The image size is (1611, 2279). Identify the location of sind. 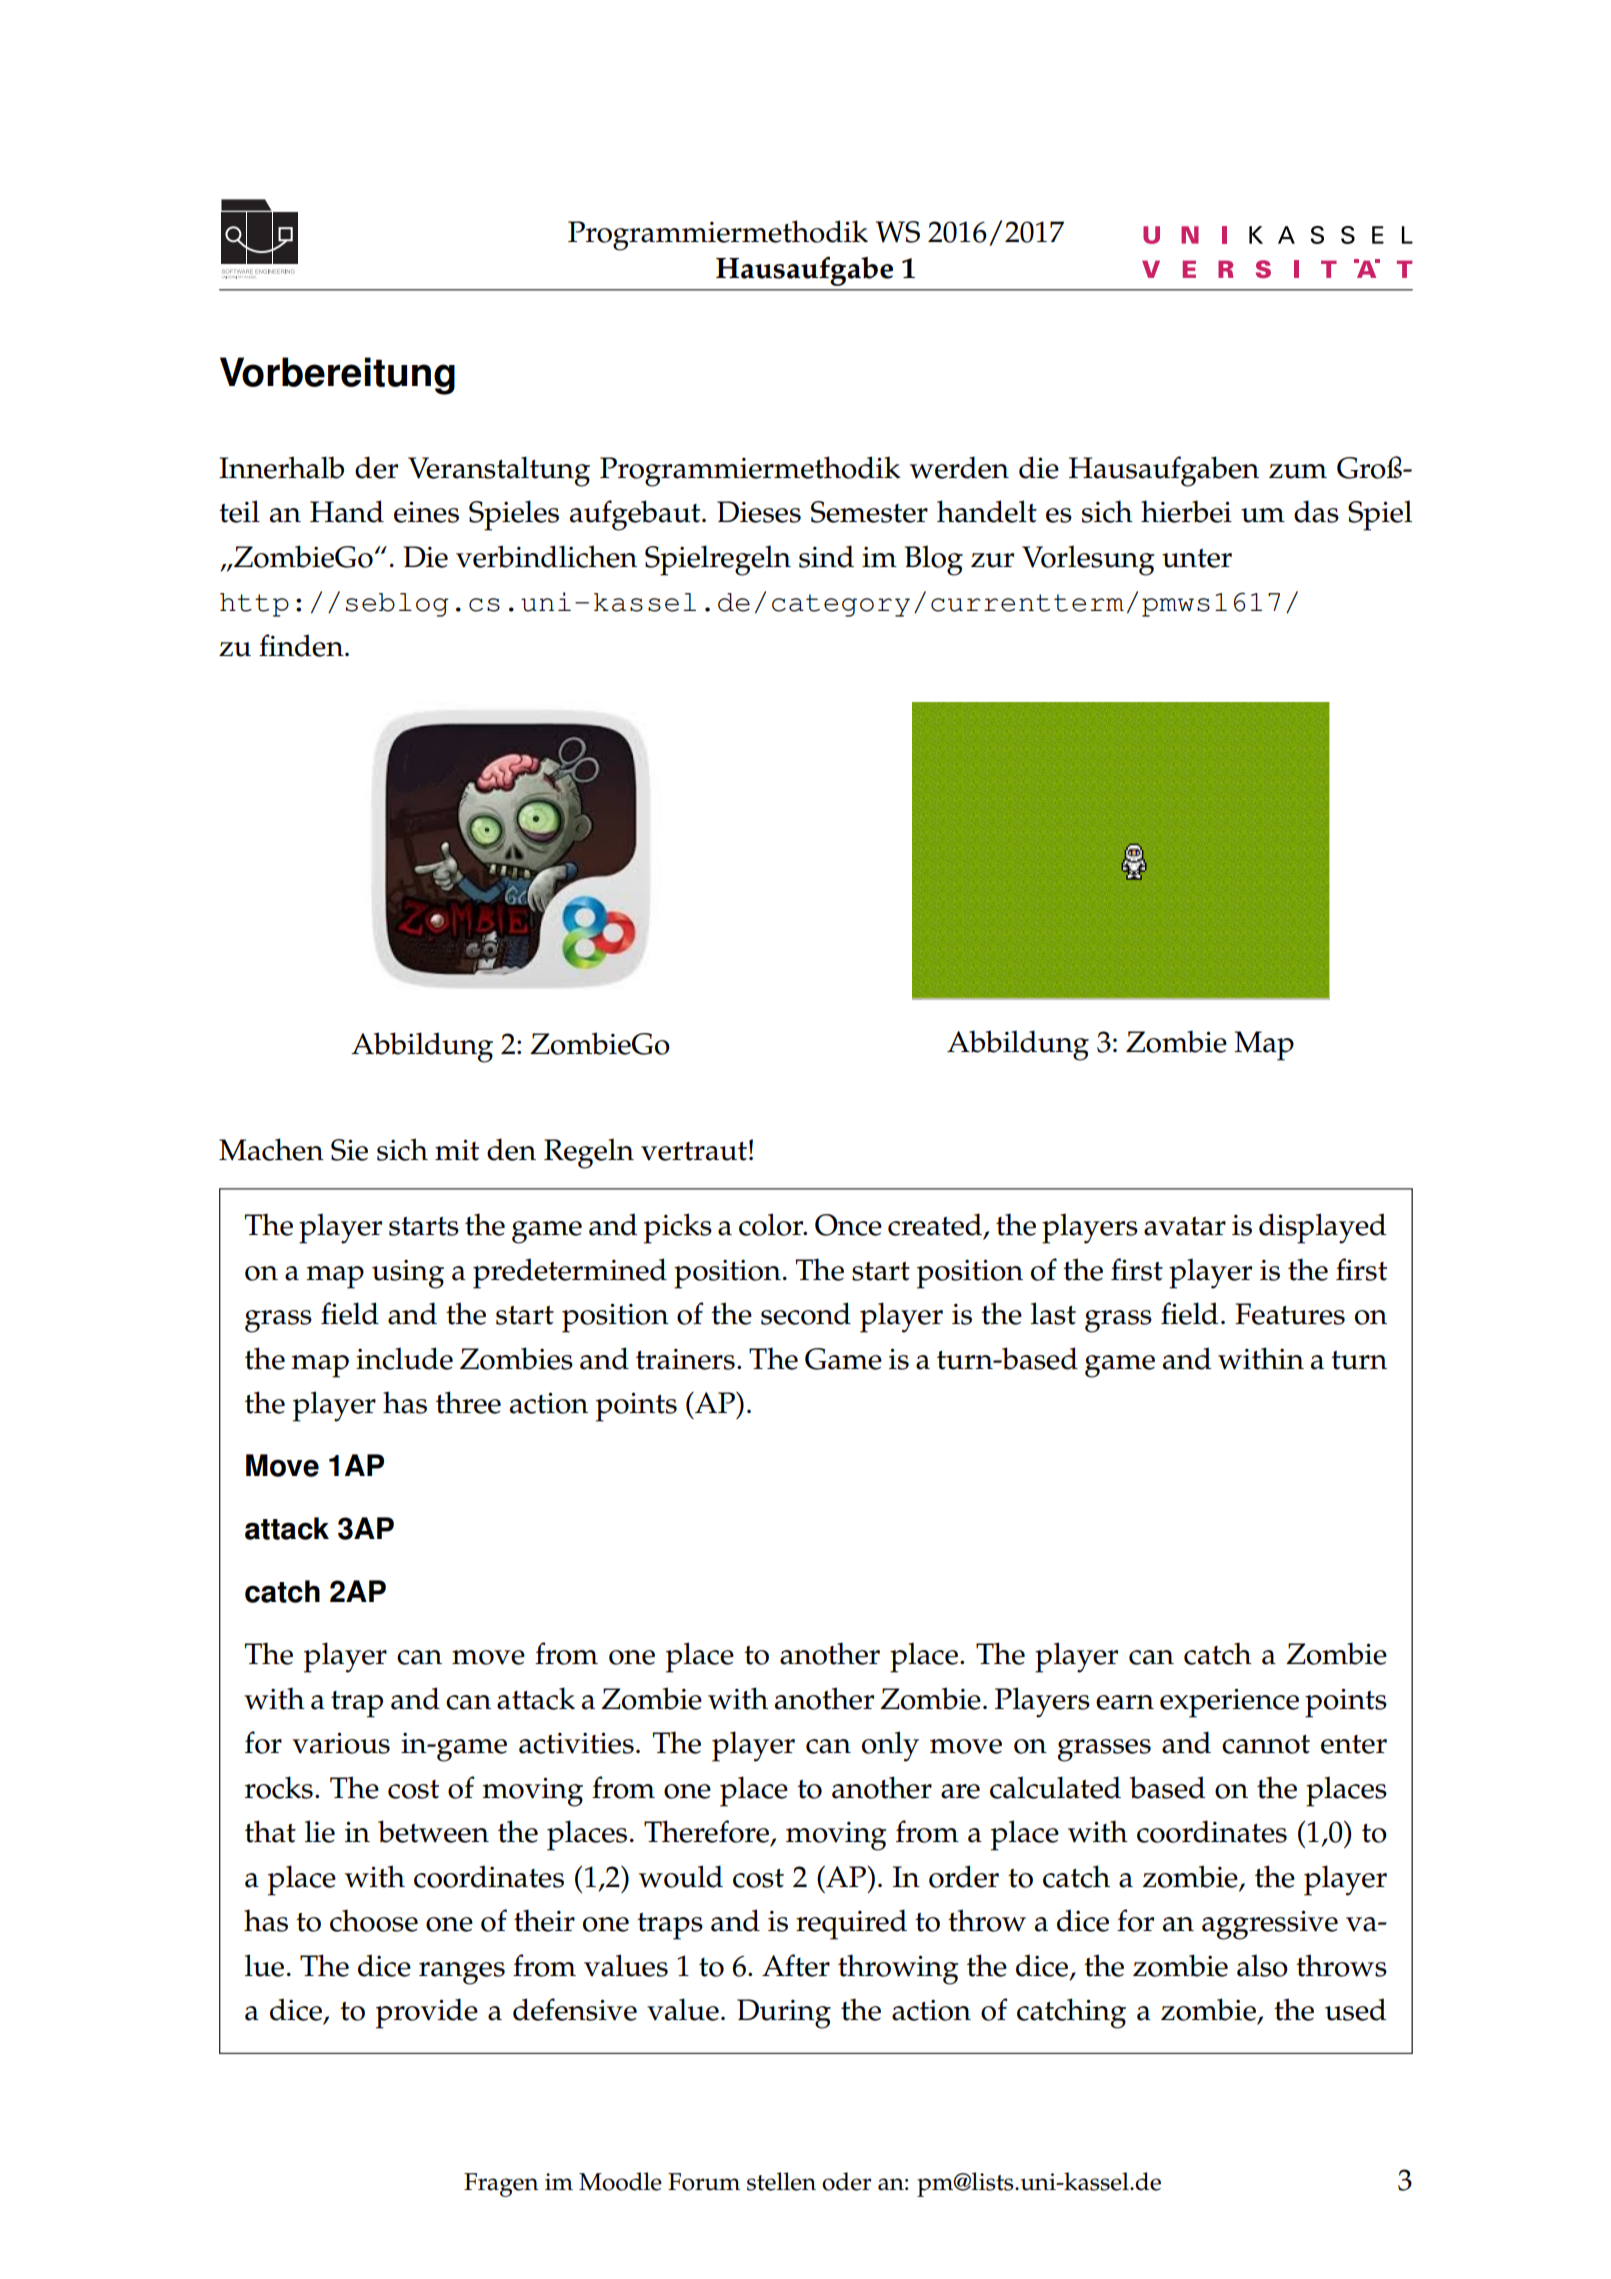
(826, 556).
